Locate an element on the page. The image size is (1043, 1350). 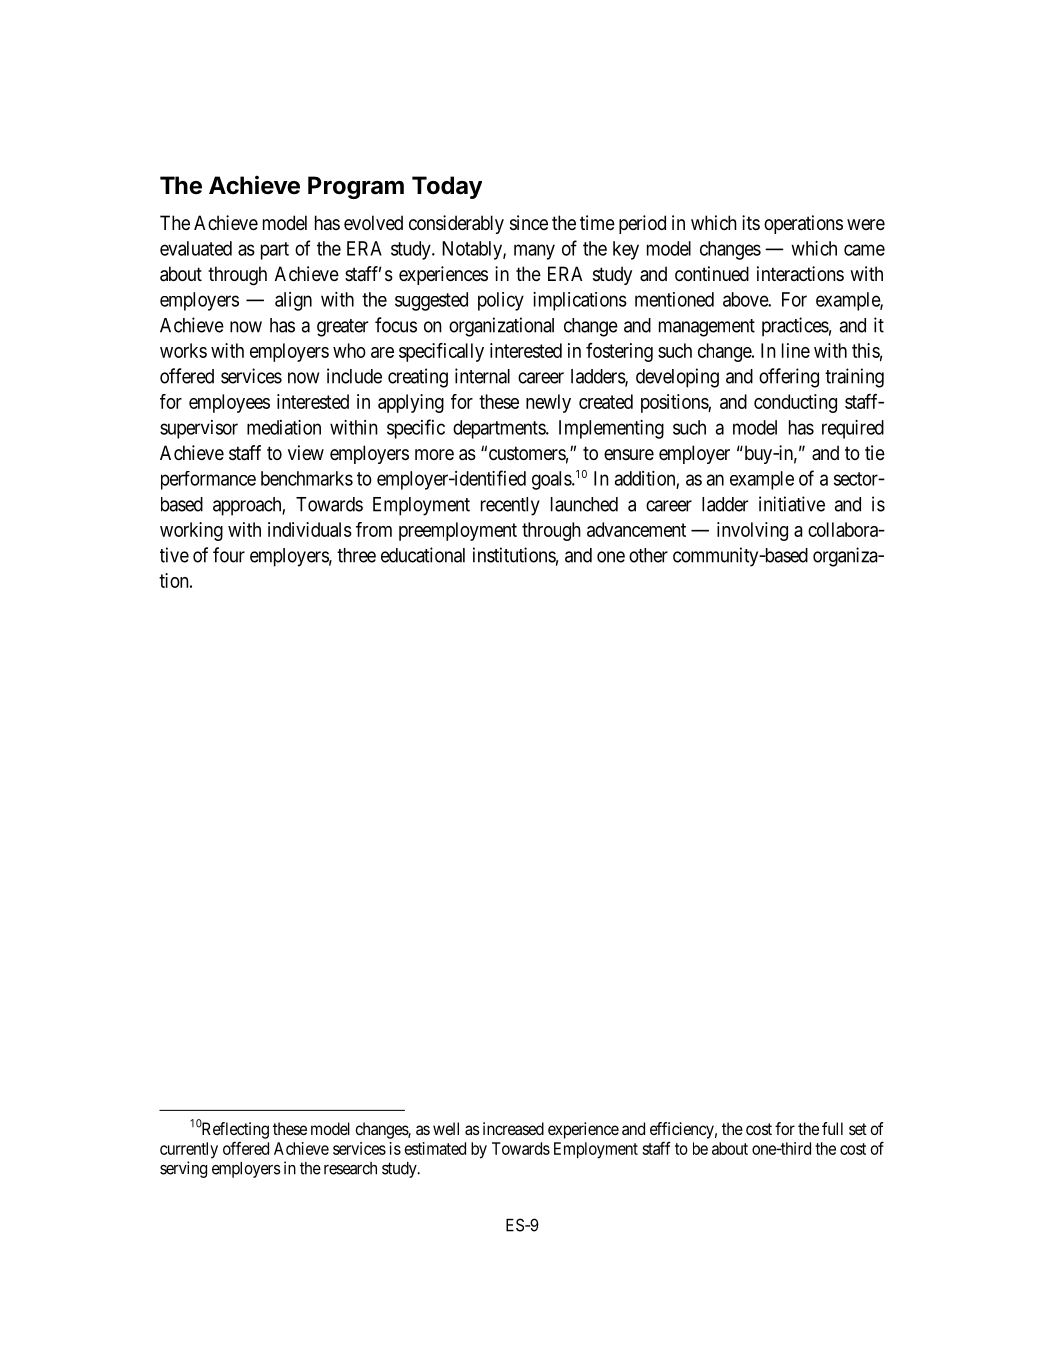
involving is located at coordinates (752, 531).
